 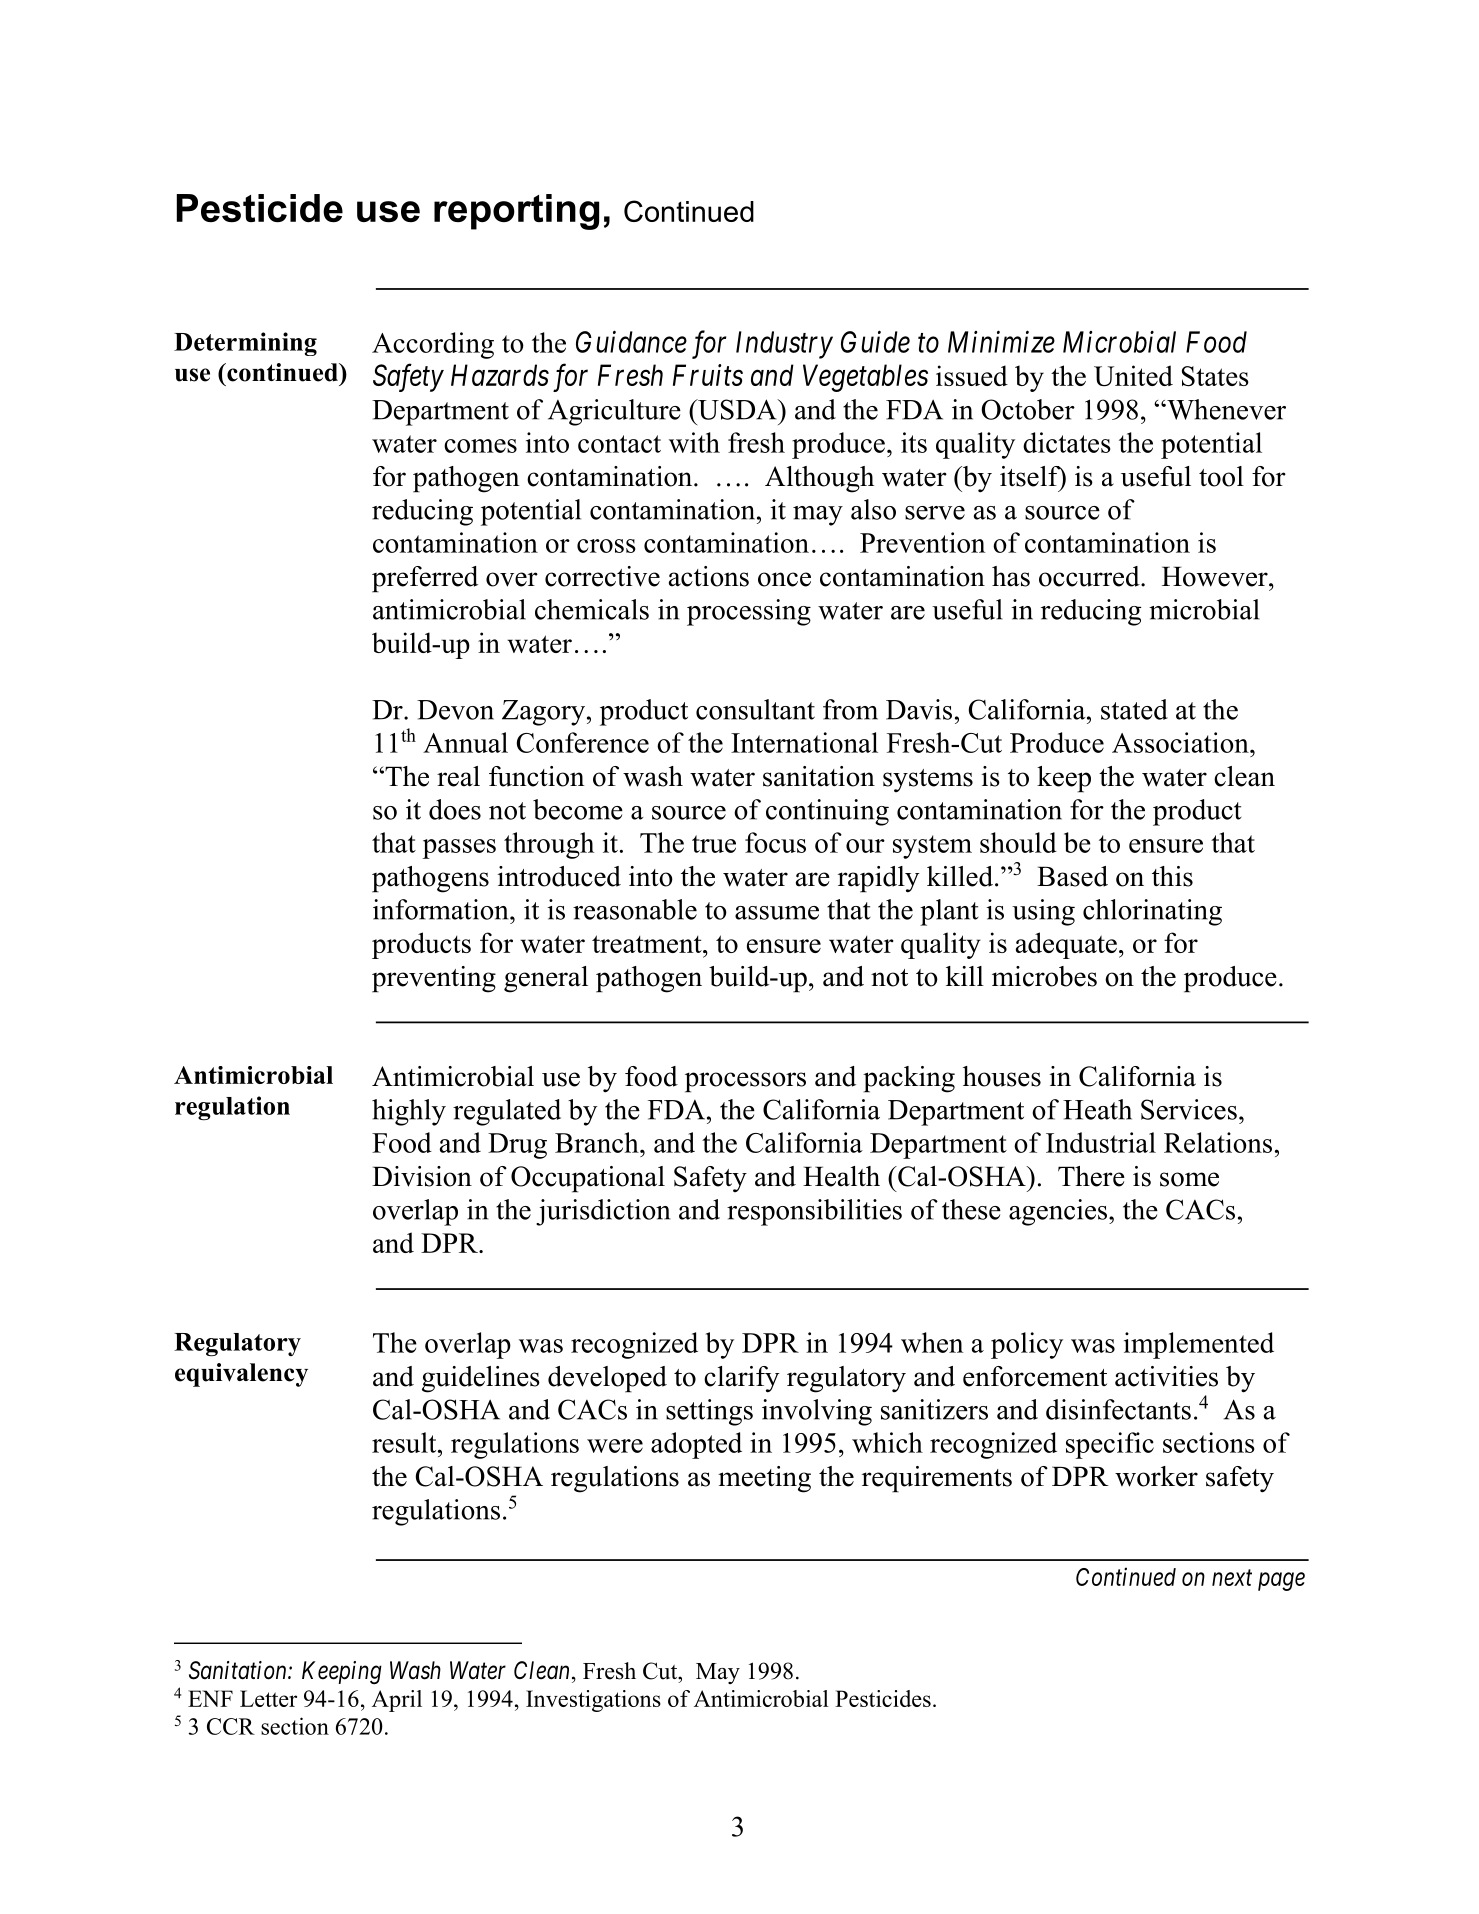 I want to click on processing, so click(x=749, y=612).
